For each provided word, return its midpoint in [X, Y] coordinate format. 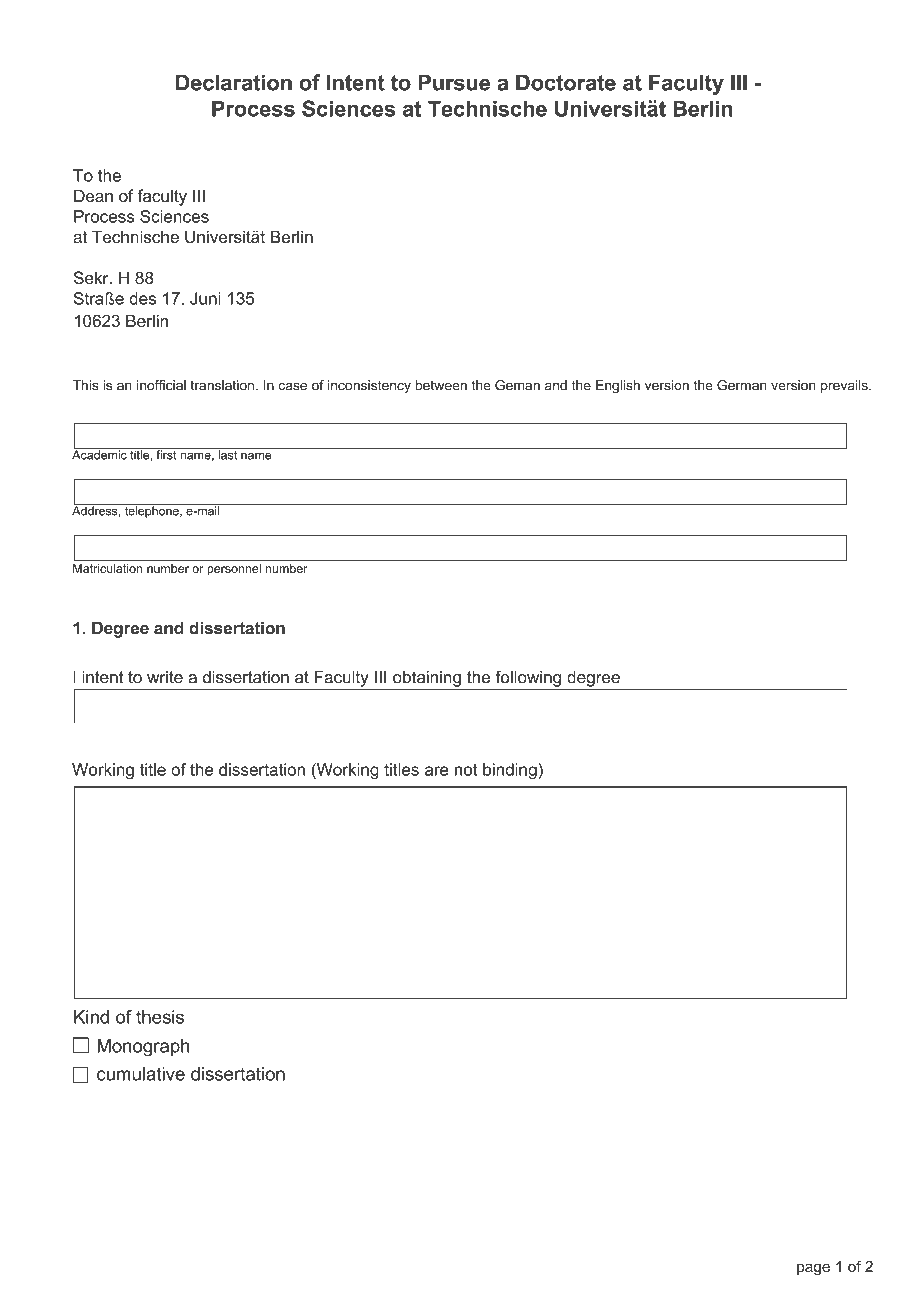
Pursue [454, 82]
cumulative [141, 1074]
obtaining [427, 679]
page [813, 1269]
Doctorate [566, 82]
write [165, 677]
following [528, 678]
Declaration [234, 82]
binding [510, 771]
